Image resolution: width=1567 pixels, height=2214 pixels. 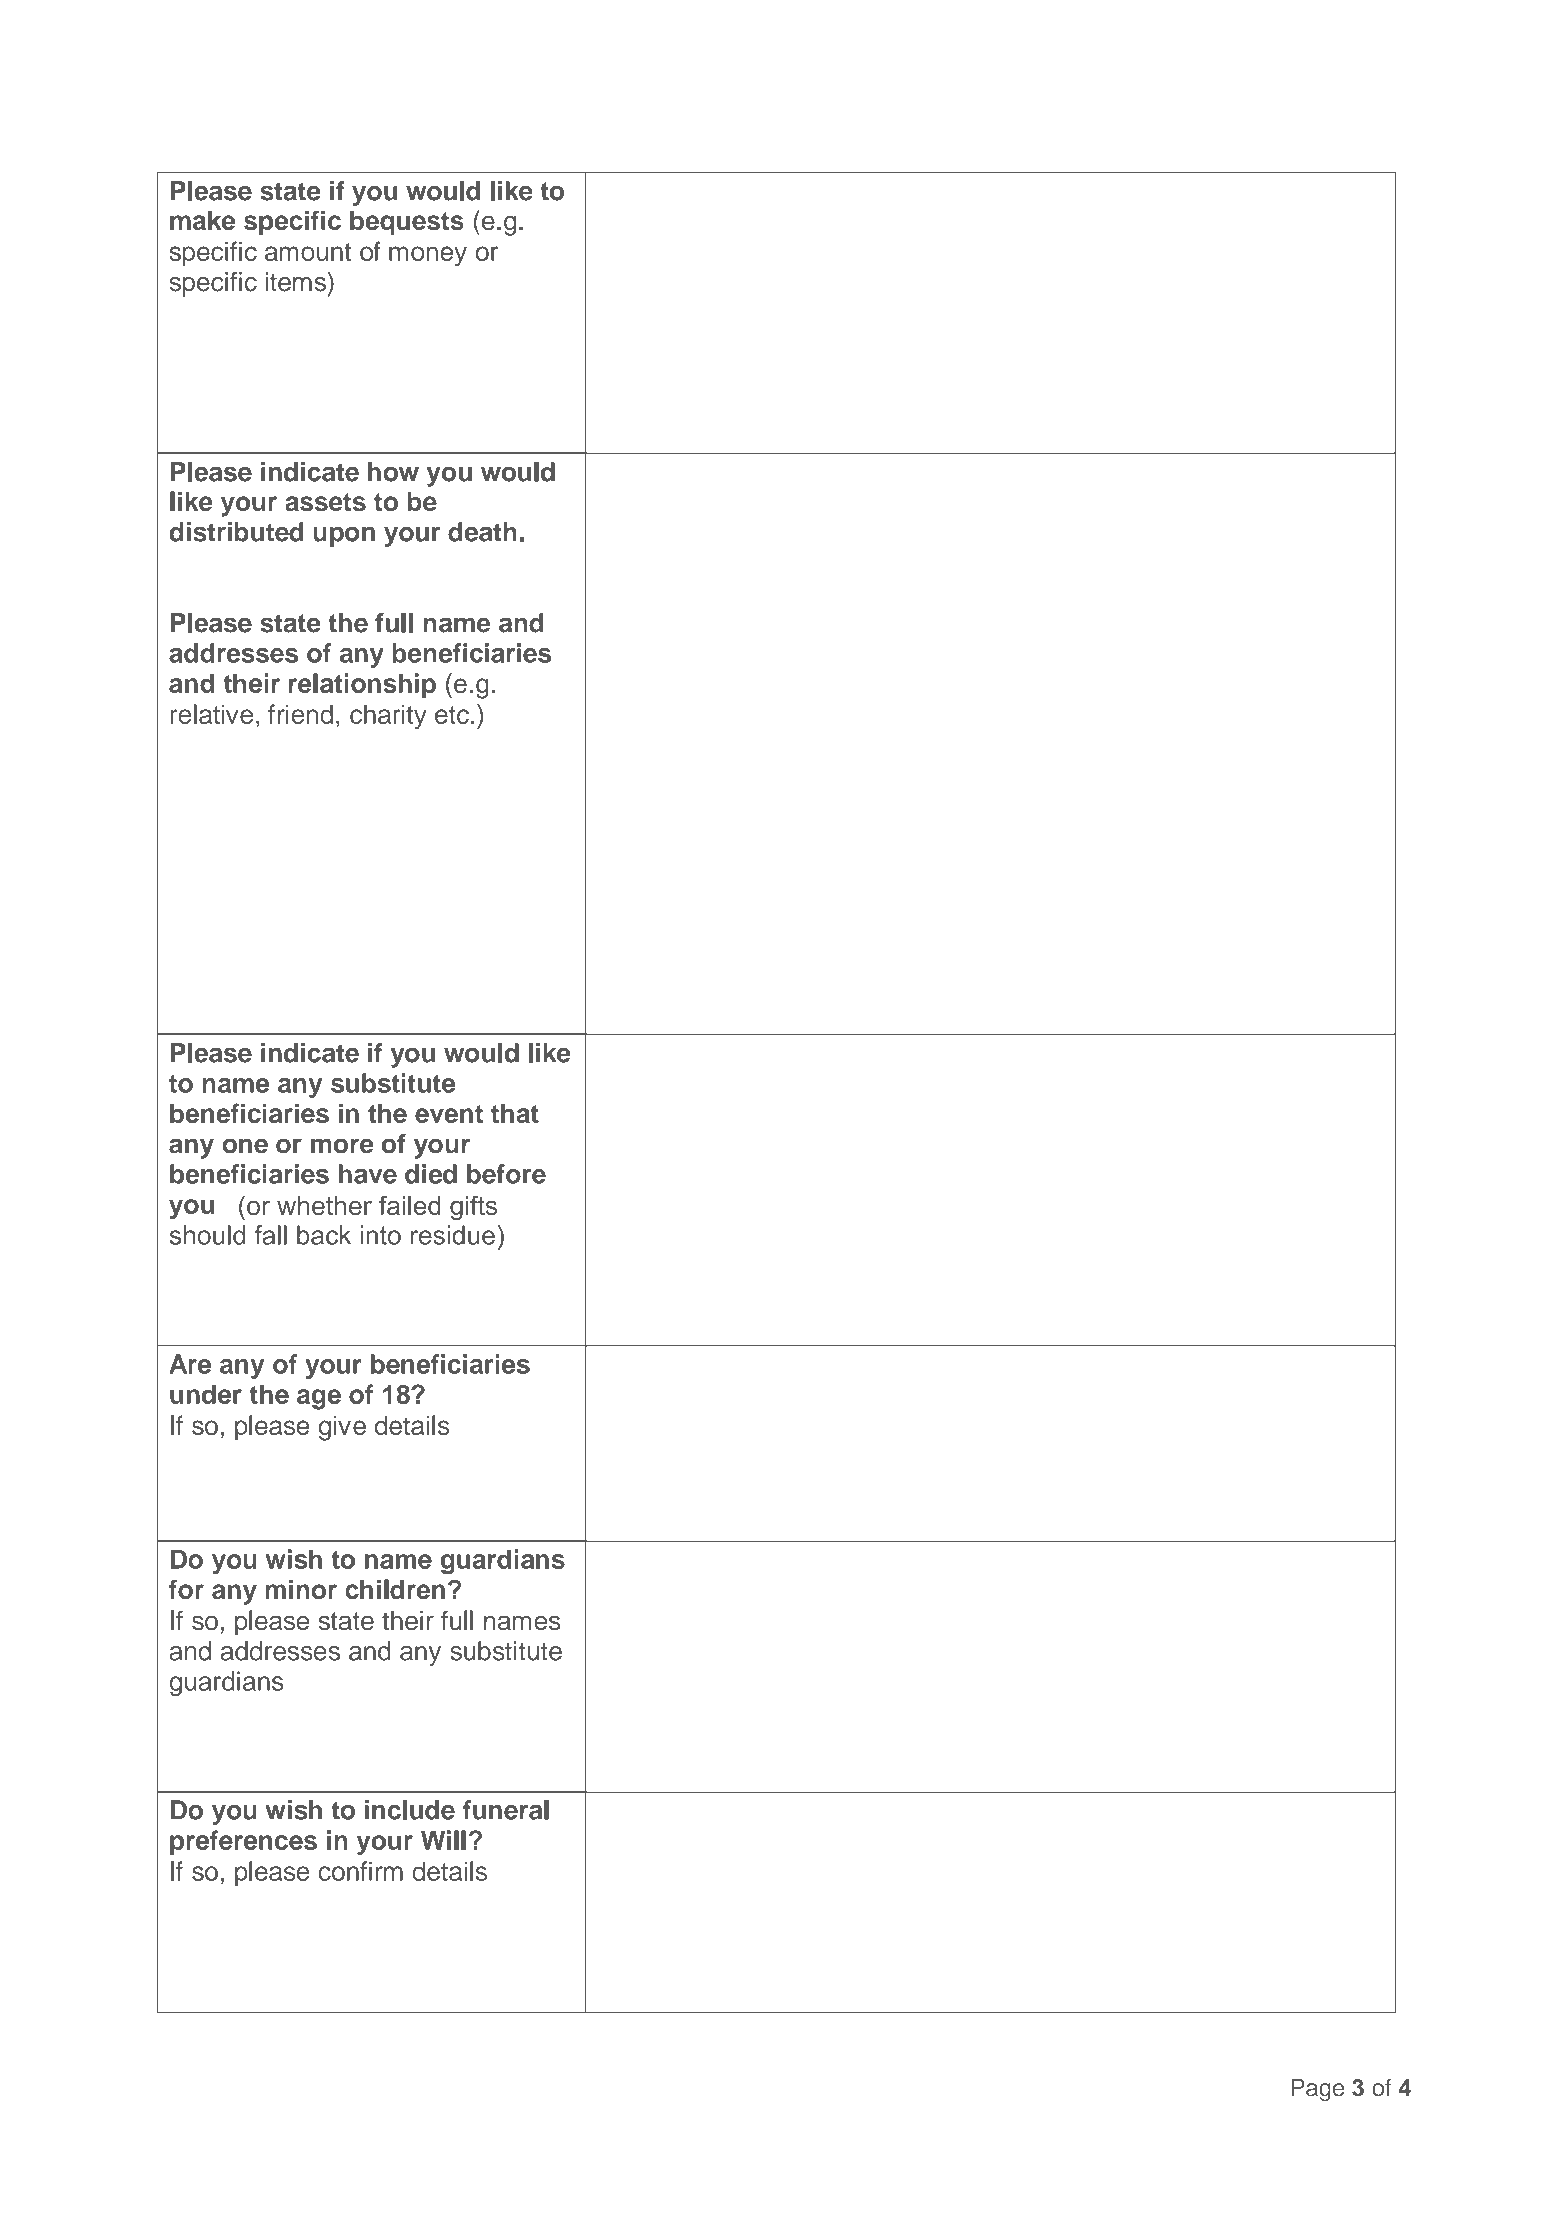 I want to click on Will, so click(x=443, y=1840).
